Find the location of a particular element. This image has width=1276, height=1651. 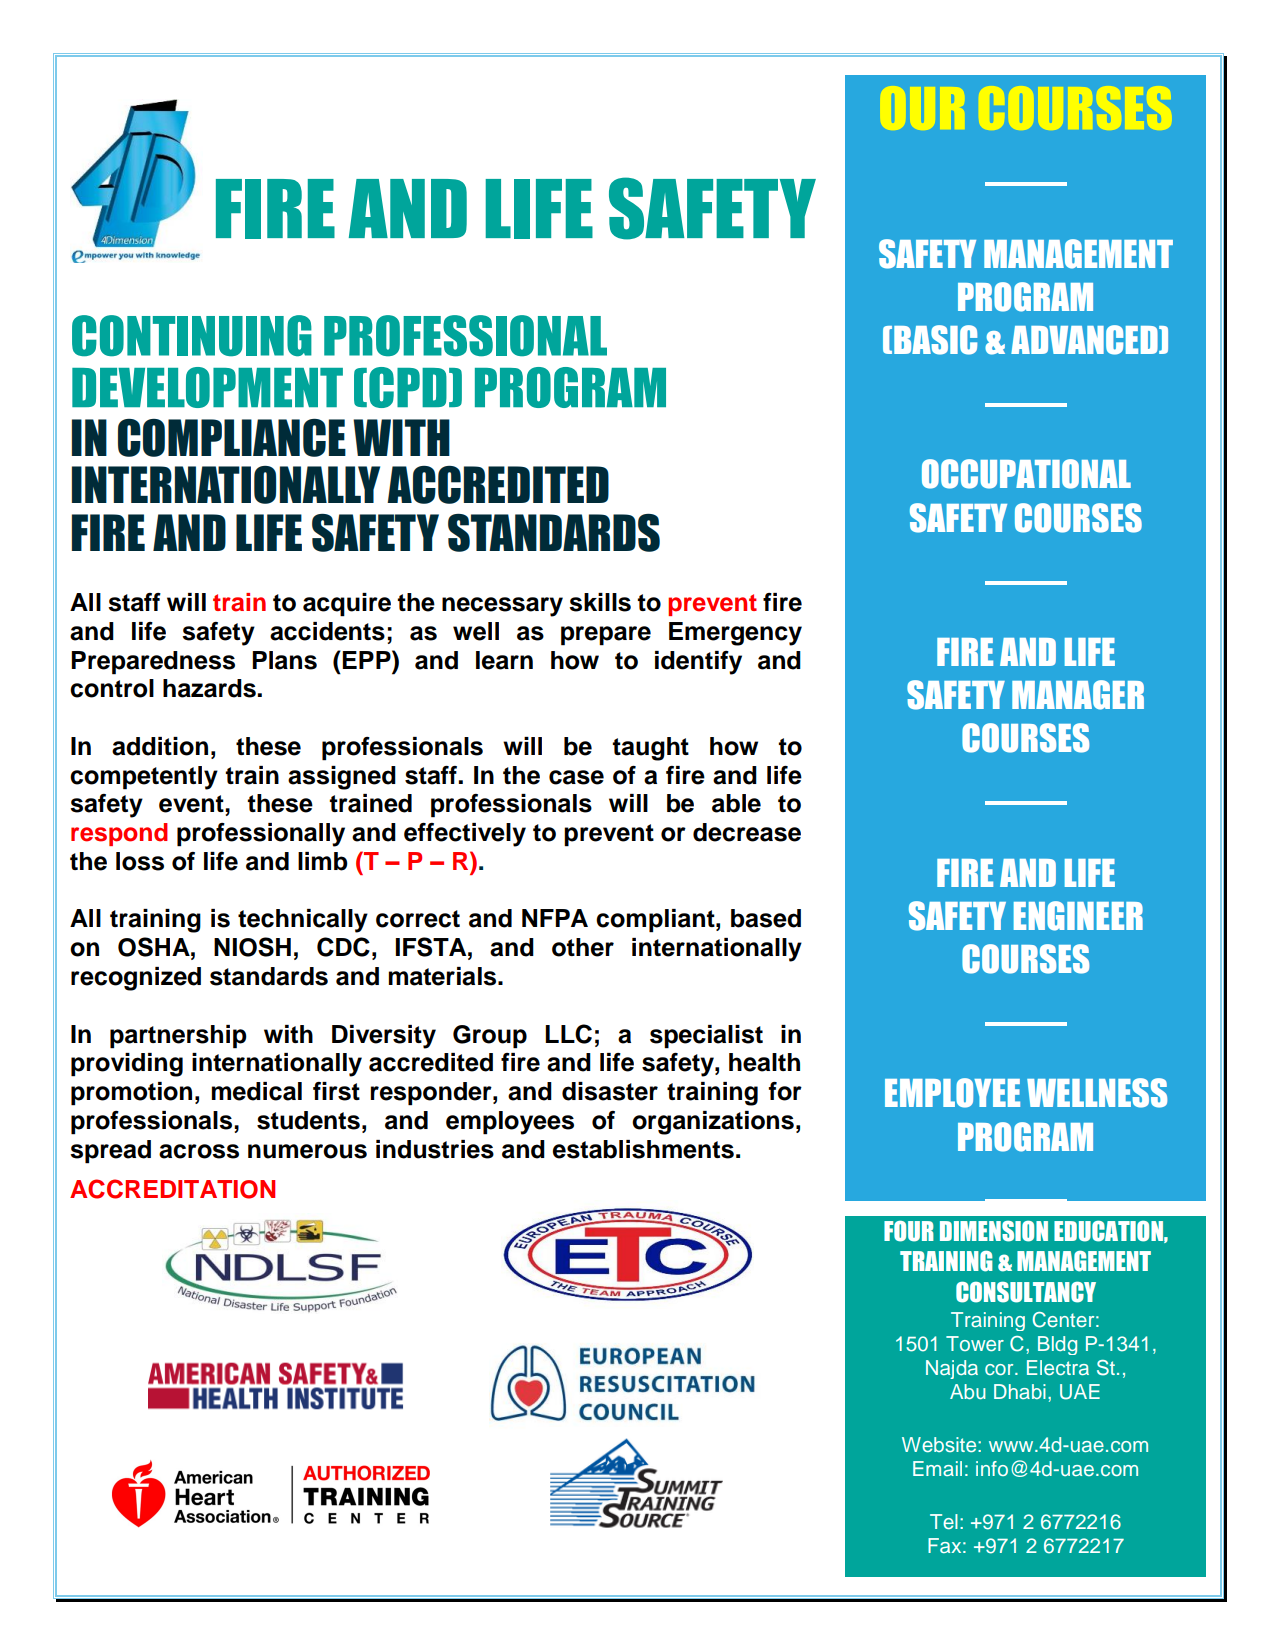

DEVELOPMENT is located at coordinates (207, 387).
